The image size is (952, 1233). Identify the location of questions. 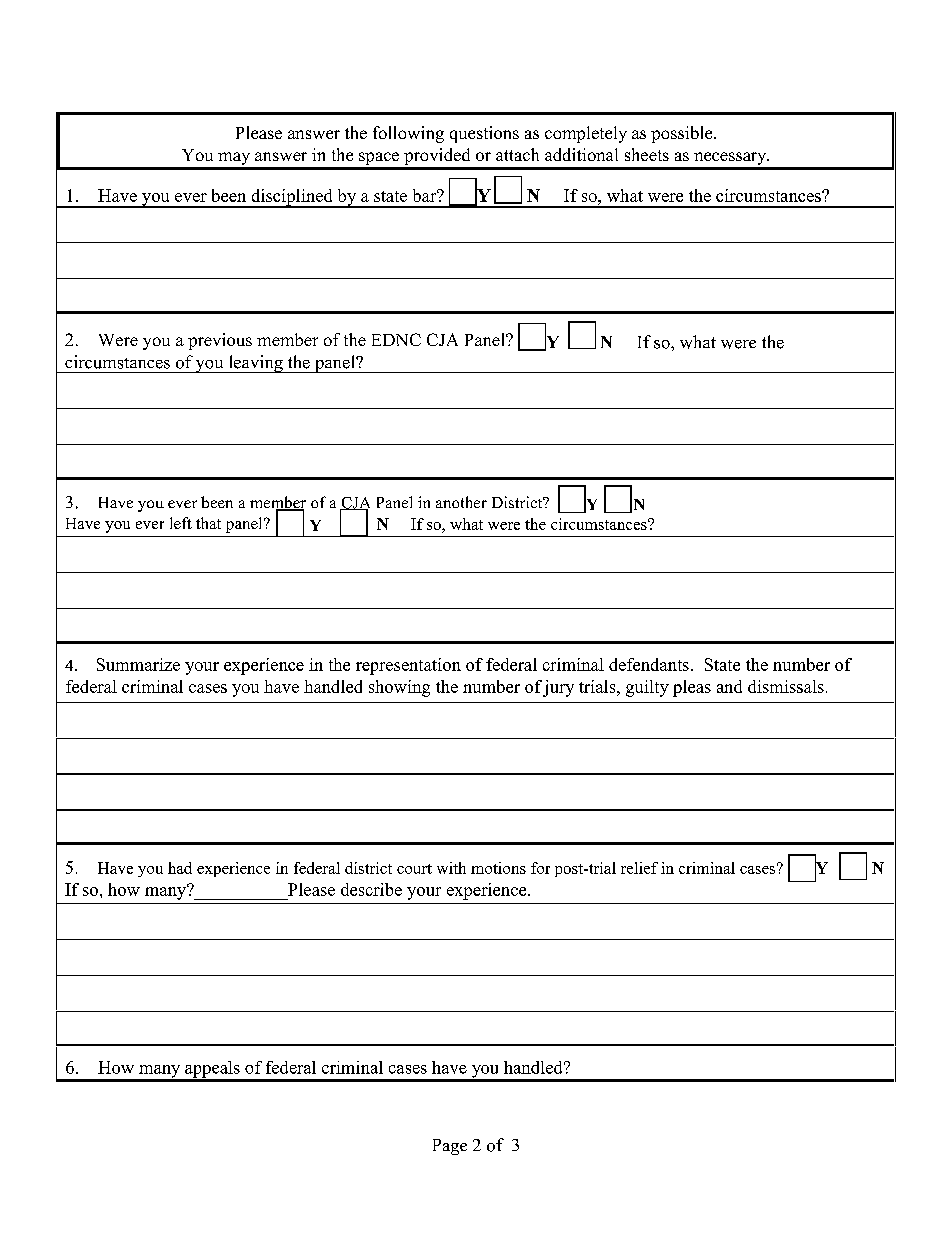
(484, 134).
